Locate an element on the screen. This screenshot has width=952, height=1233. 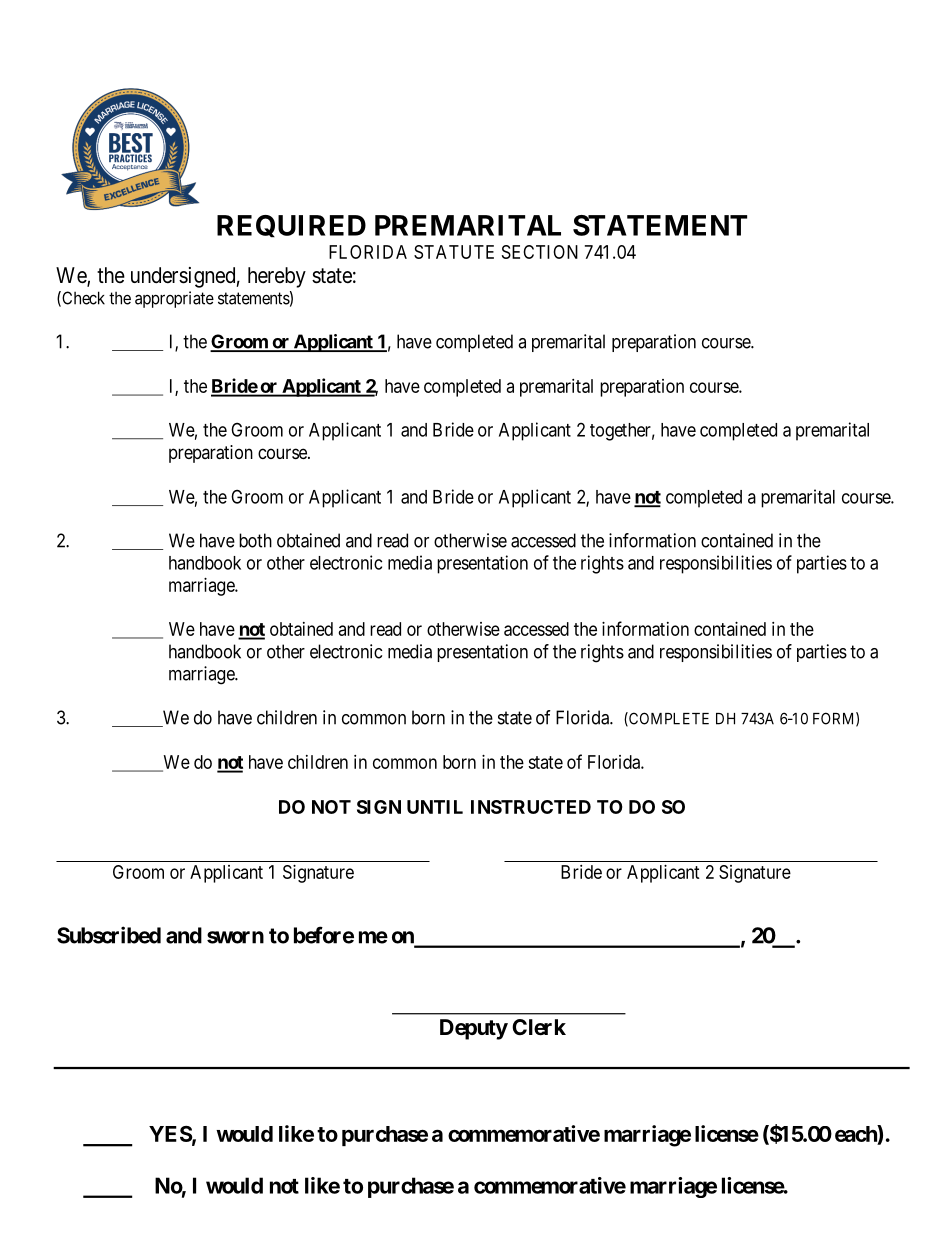
Clerk is located at coordinates (539, 1027).
